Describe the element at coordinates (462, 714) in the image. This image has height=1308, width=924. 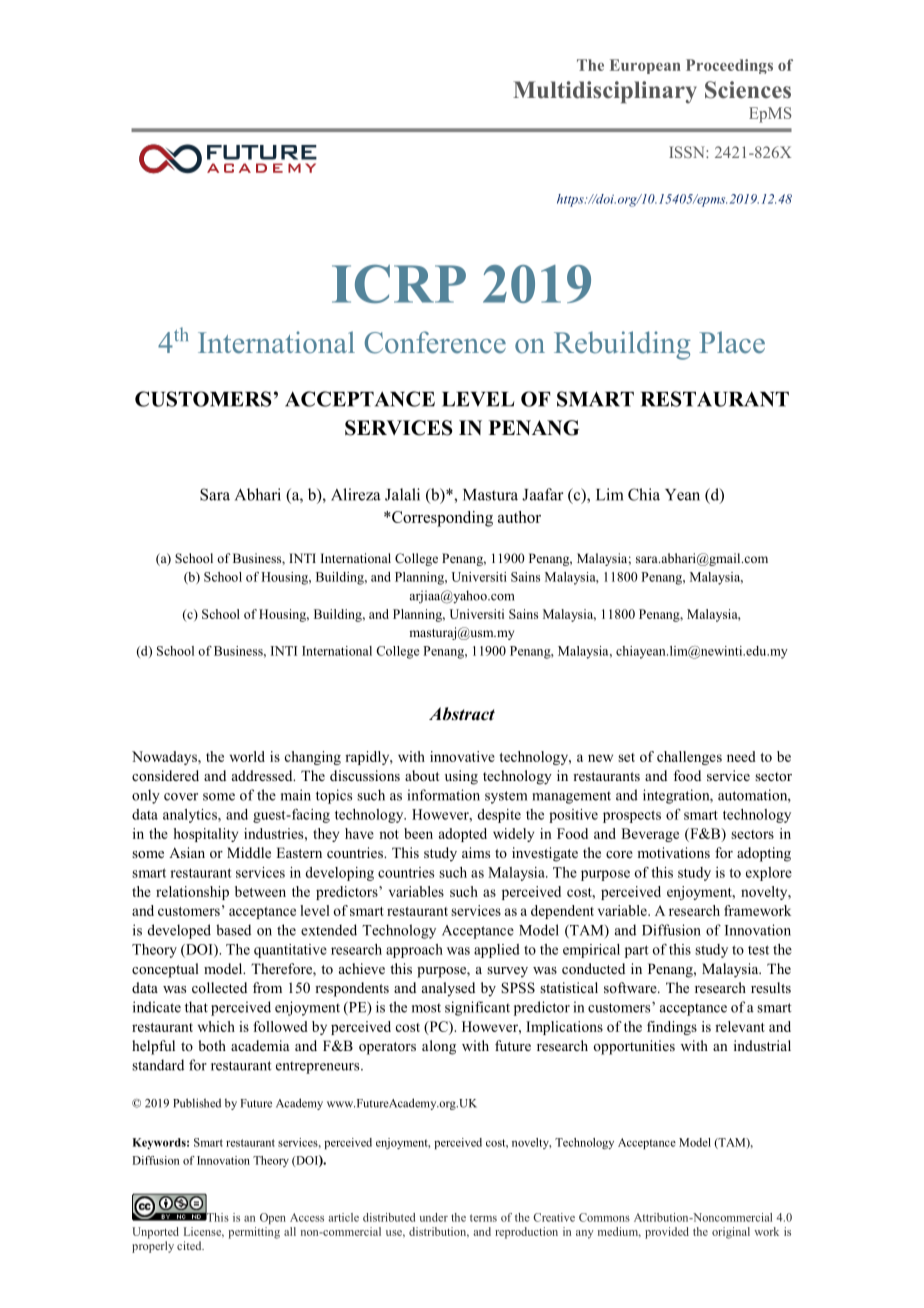
I see `Abstract` at that location.
